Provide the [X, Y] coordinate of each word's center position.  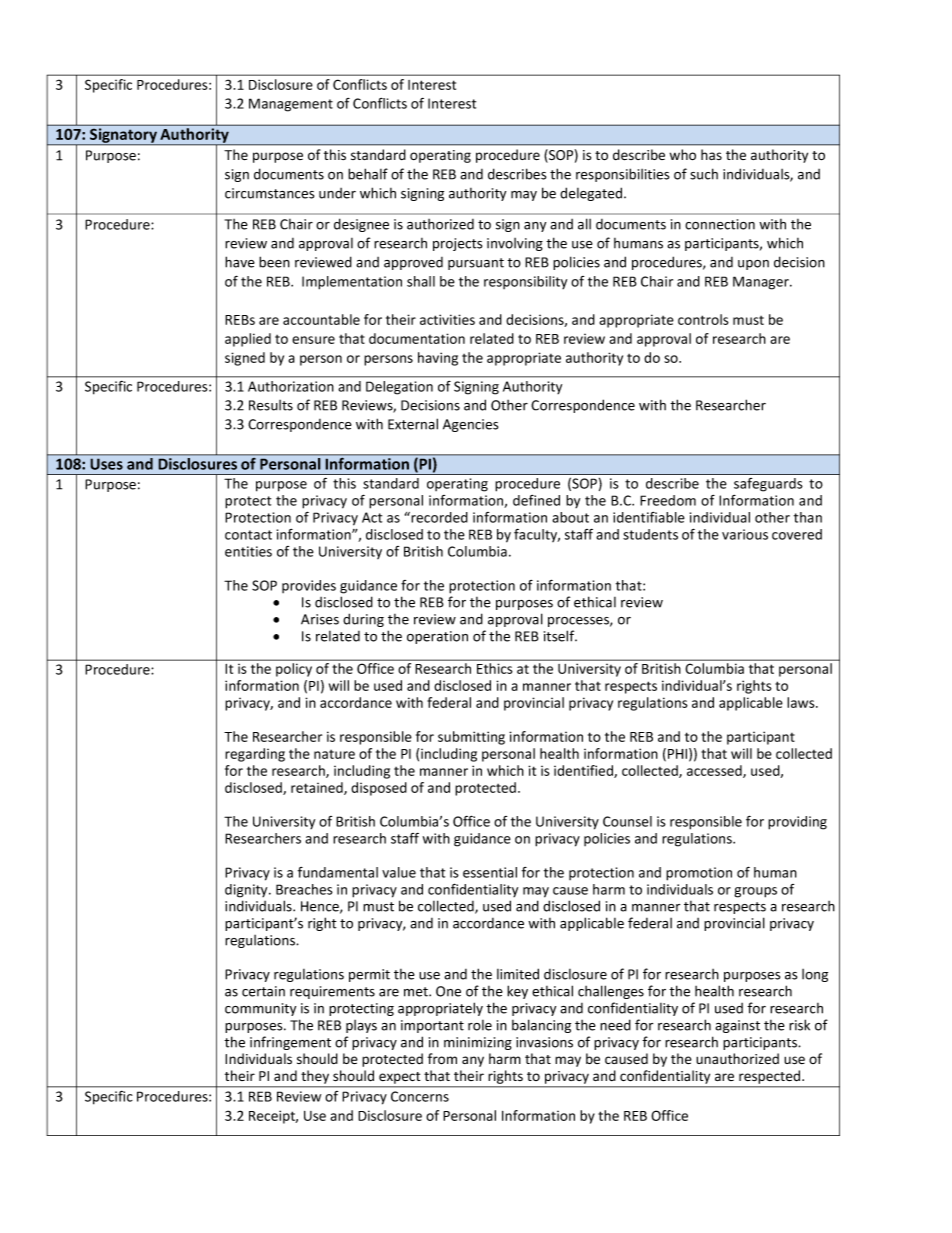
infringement [290, 1043]
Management [291, 105]
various [745, 534]
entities [248, 551]
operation [437, 637]
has [711, 154]
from [442, 1059]
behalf [368, 174]
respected [771, 1077]
